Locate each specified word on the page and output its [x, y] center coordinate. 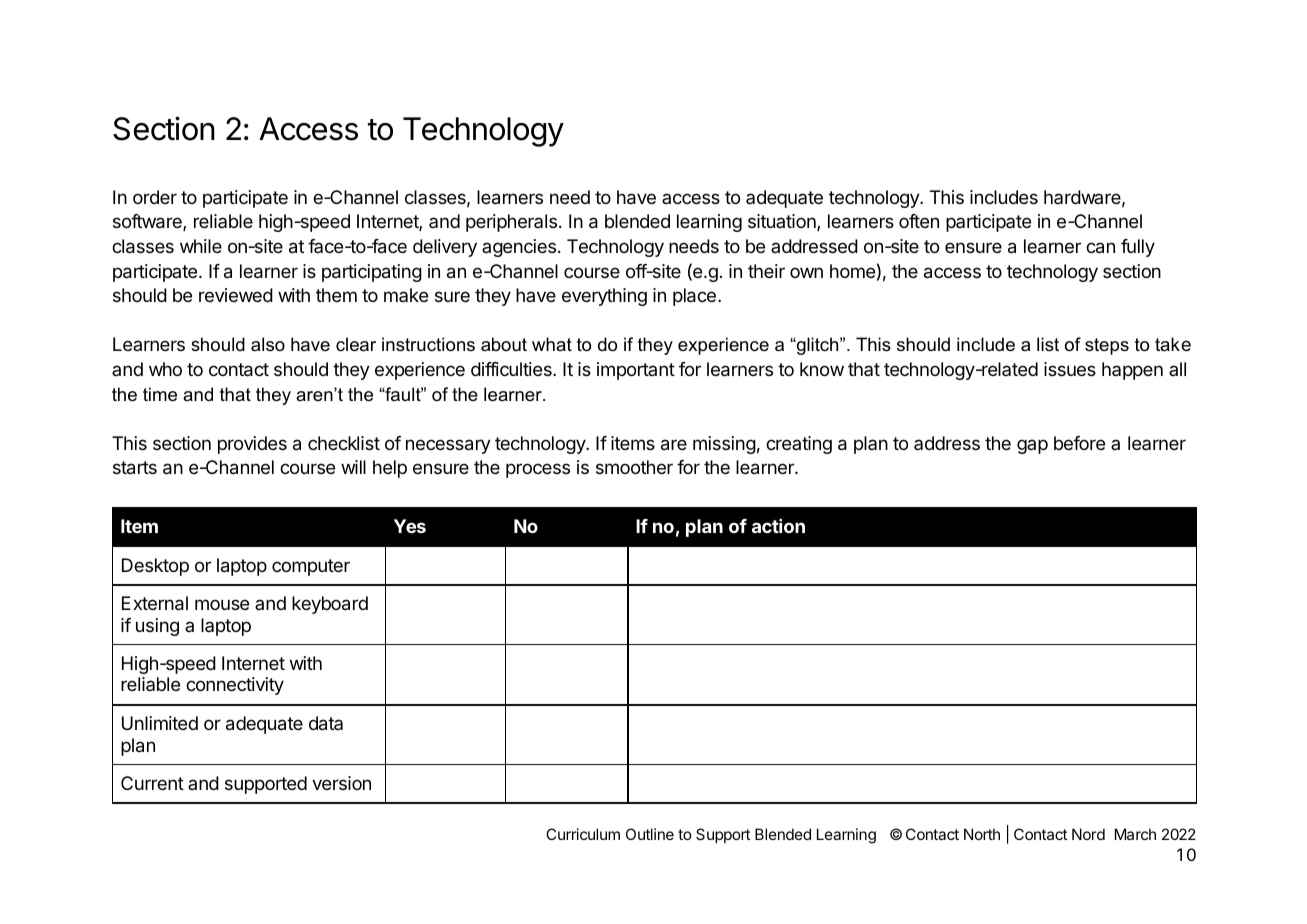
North [982, 834]
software [148, 222]
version [341, 783]
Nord [1088, 834]
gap [1032, 446]
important [636, 371]
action [778, 526]
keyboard [330, 605]
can [1100, 248]
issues [1070, 369]
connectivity [235, 686]
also [268, 344]
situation [783, 222]
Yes [410, 526]
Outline [650, 834]
